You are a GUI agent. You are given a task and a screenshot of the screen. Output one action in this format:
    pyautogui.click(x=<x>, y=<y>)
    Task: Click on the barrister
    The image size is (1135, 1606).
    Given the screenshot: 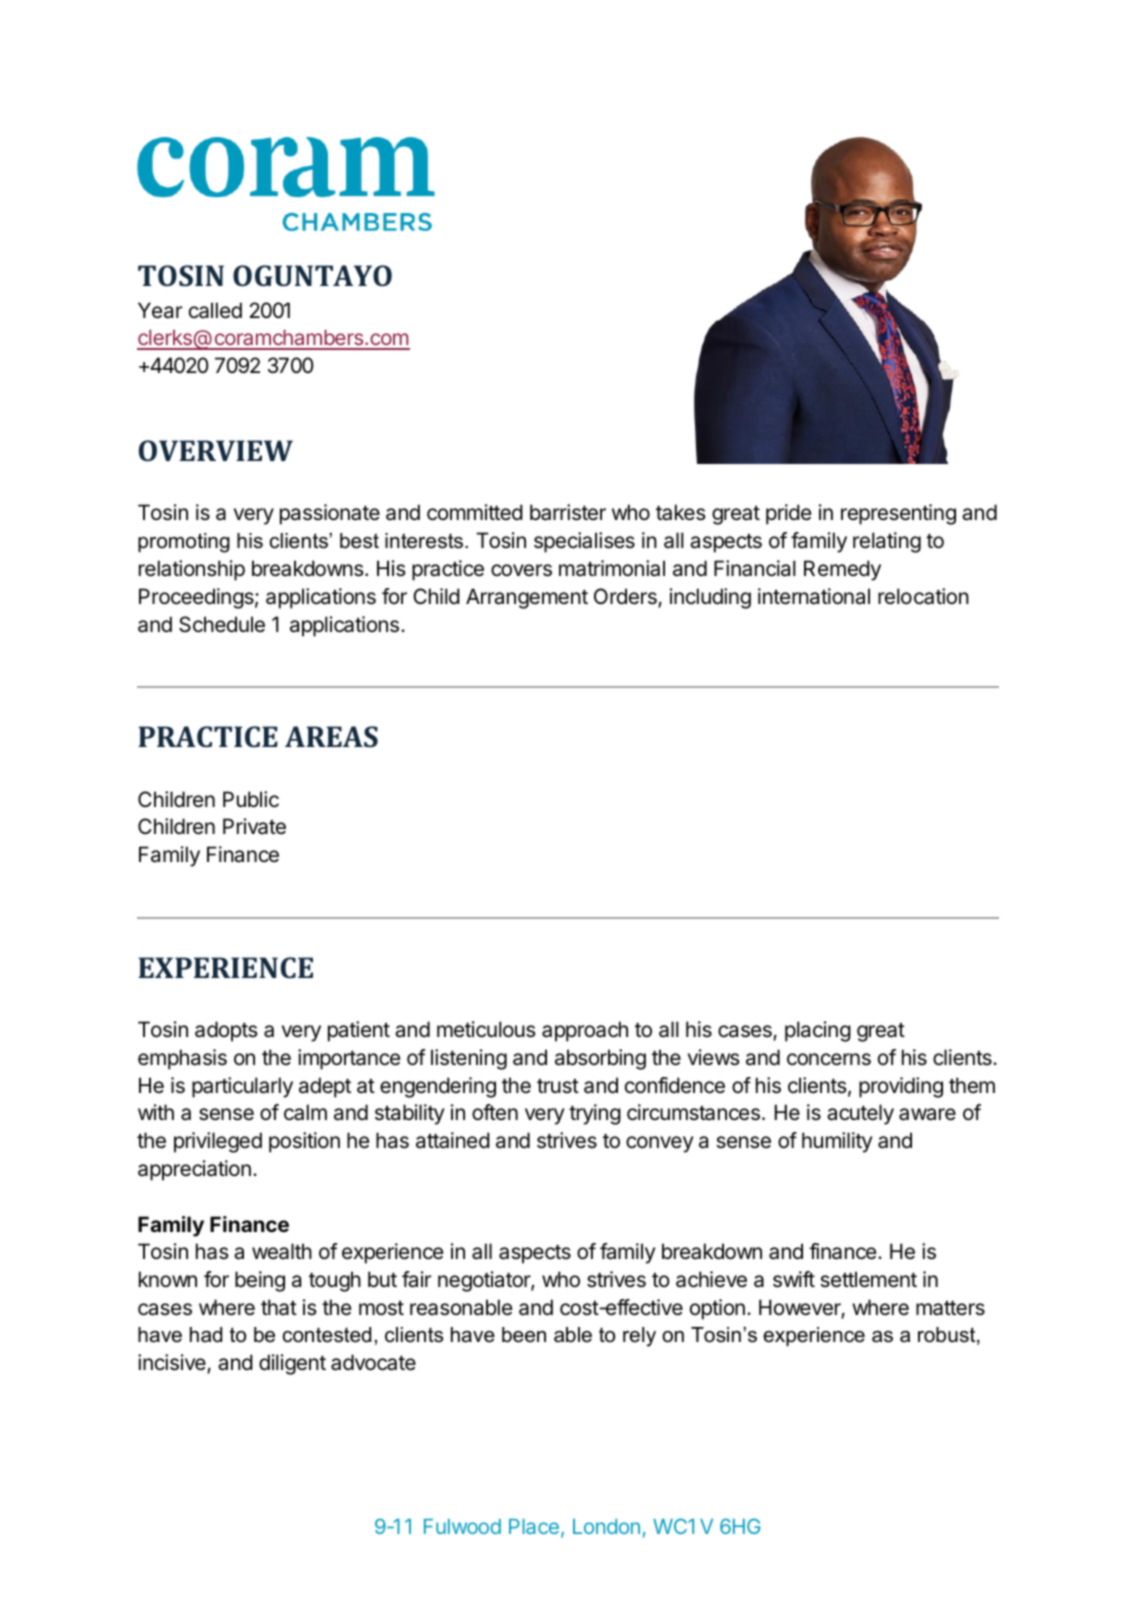 What is the action you would take?
    pyautogui.click(x=568, y=512)
